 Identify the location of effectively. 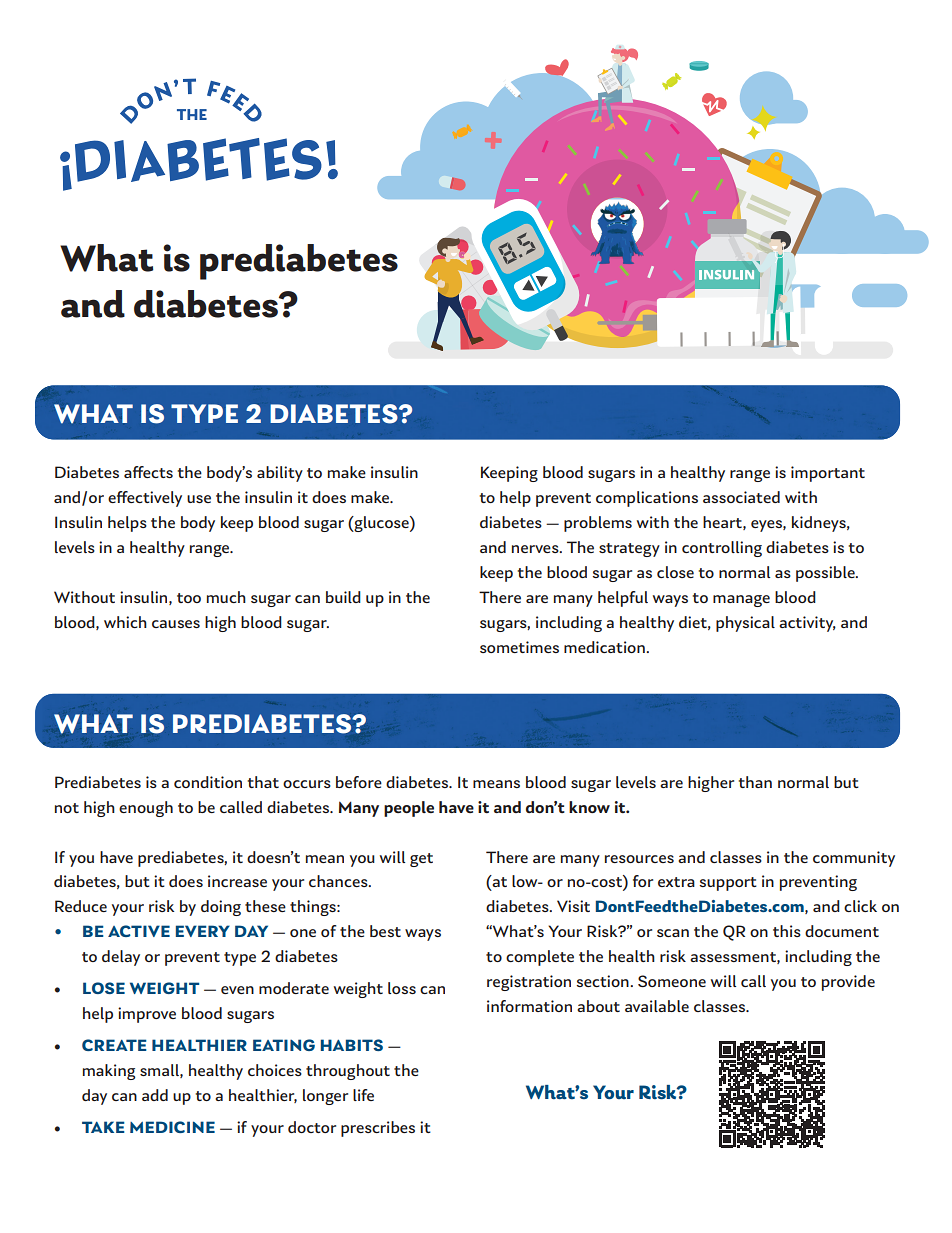
(145, 499).
